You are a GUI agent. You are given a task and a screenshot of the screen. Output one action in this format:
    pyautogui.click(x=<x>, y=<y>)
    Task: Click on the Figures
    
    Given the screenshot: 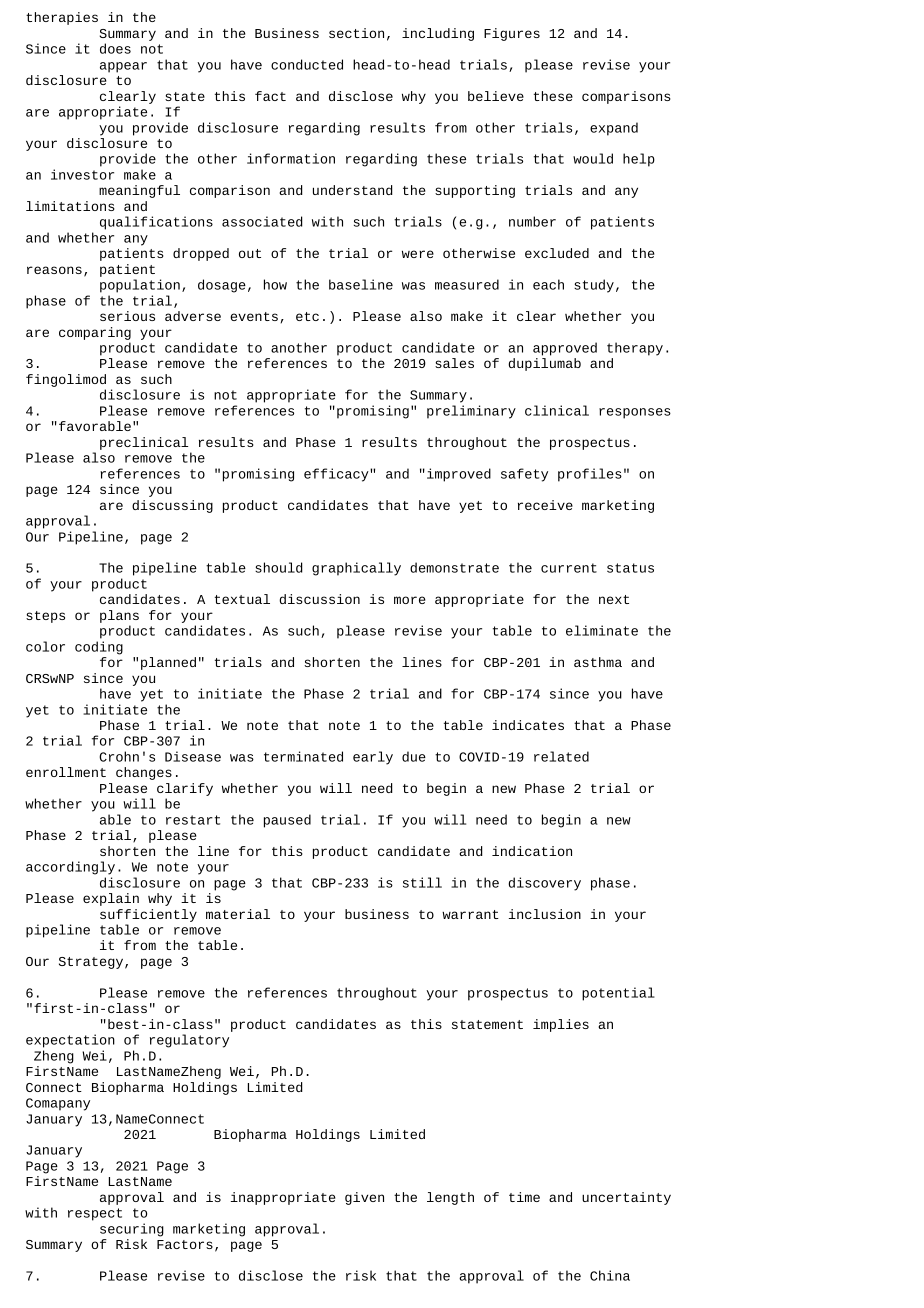 What is the action you would take?
    pyautogui.click(x=512, y=34)
